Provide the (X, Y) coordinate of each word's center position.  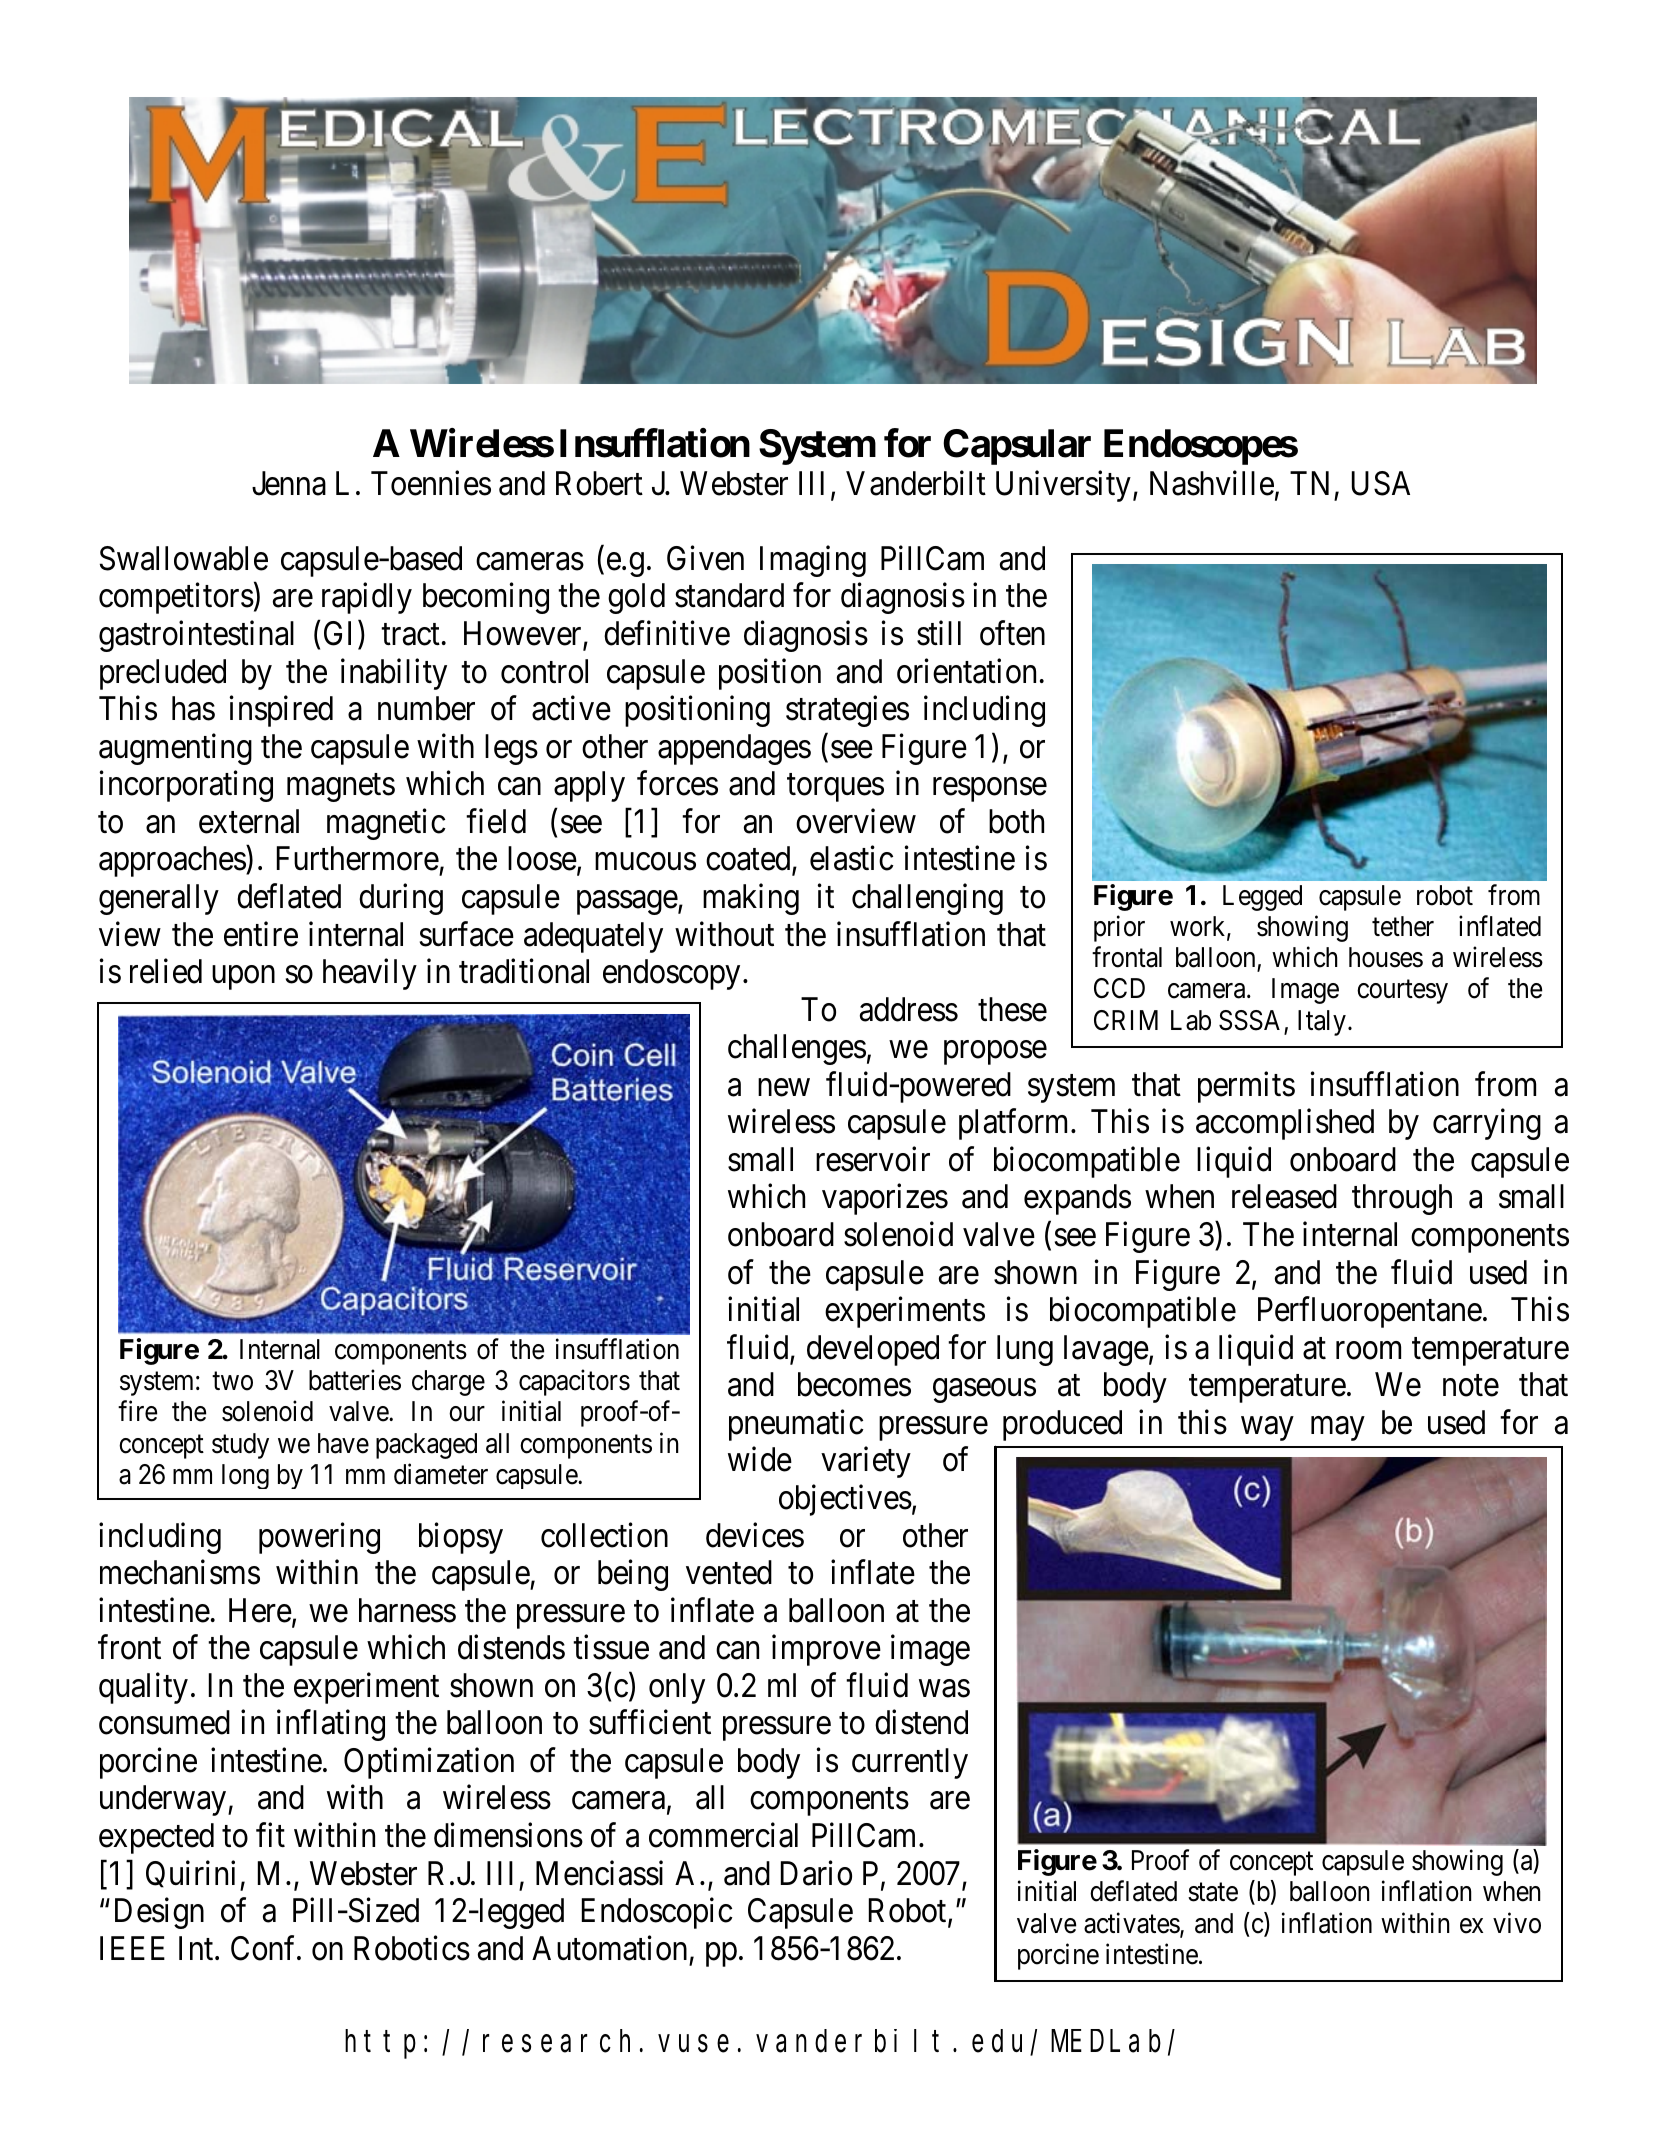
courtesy (1402, 992)
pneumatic (796, 1425)
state (1213, 1893)
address (909, 1009)
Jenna (289, 483)
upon (243, 978)
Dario (816, 1873)
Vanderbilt (916, 483)
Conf (265, 1948)
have (343, 1443)
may (1337, 1429)
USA (1381, 483)
